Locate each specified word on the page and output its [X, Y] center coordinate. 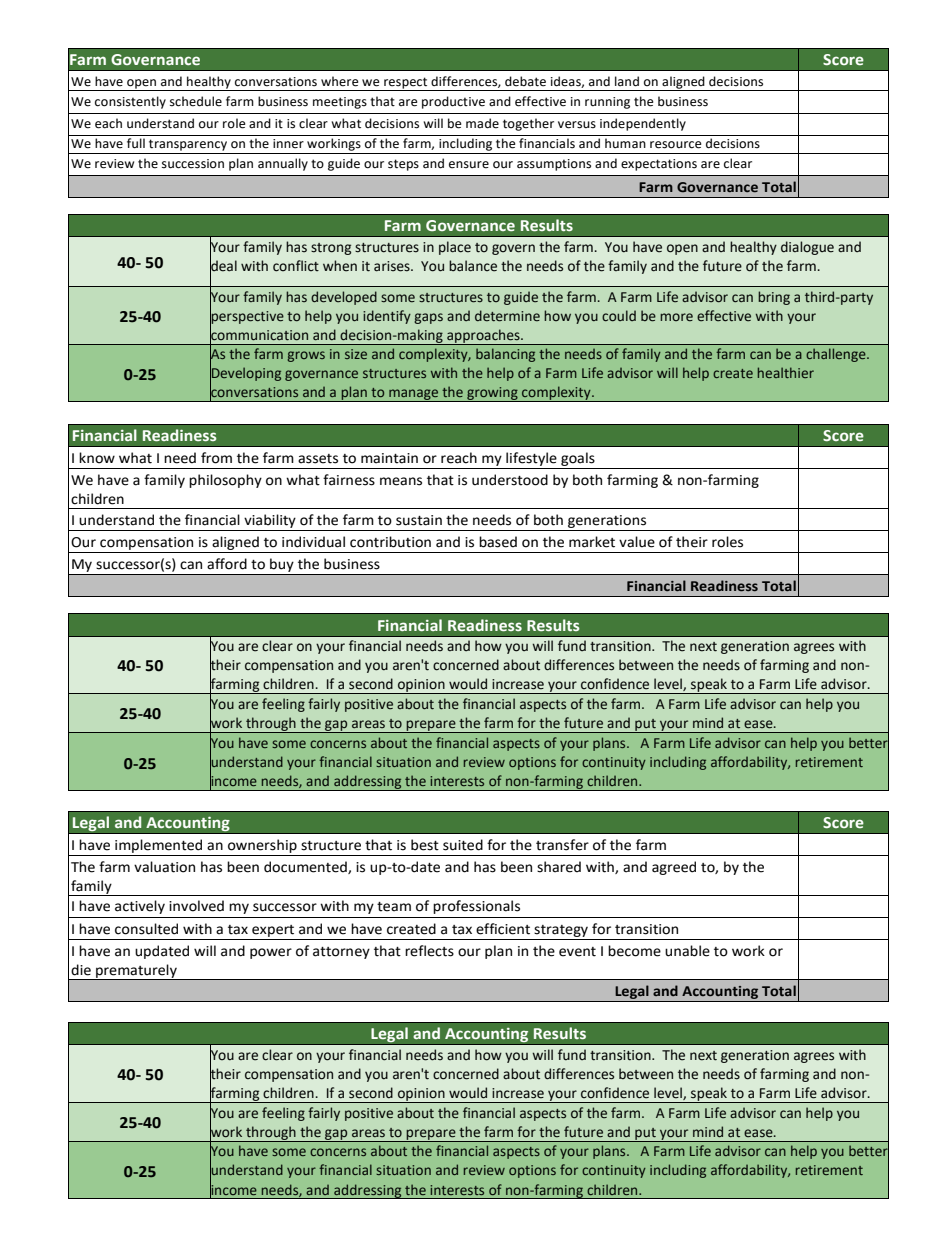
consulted [146, 929]
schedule [196, 101]
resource [675, 145]
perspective [247, 317]
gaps [428, 318]
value [637, 542]
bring [774, 298]
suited [463, 845]
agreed [674, 868]
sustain [419, 520]
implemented [158, 846]
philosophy [225, 481]
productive [453, 102]
